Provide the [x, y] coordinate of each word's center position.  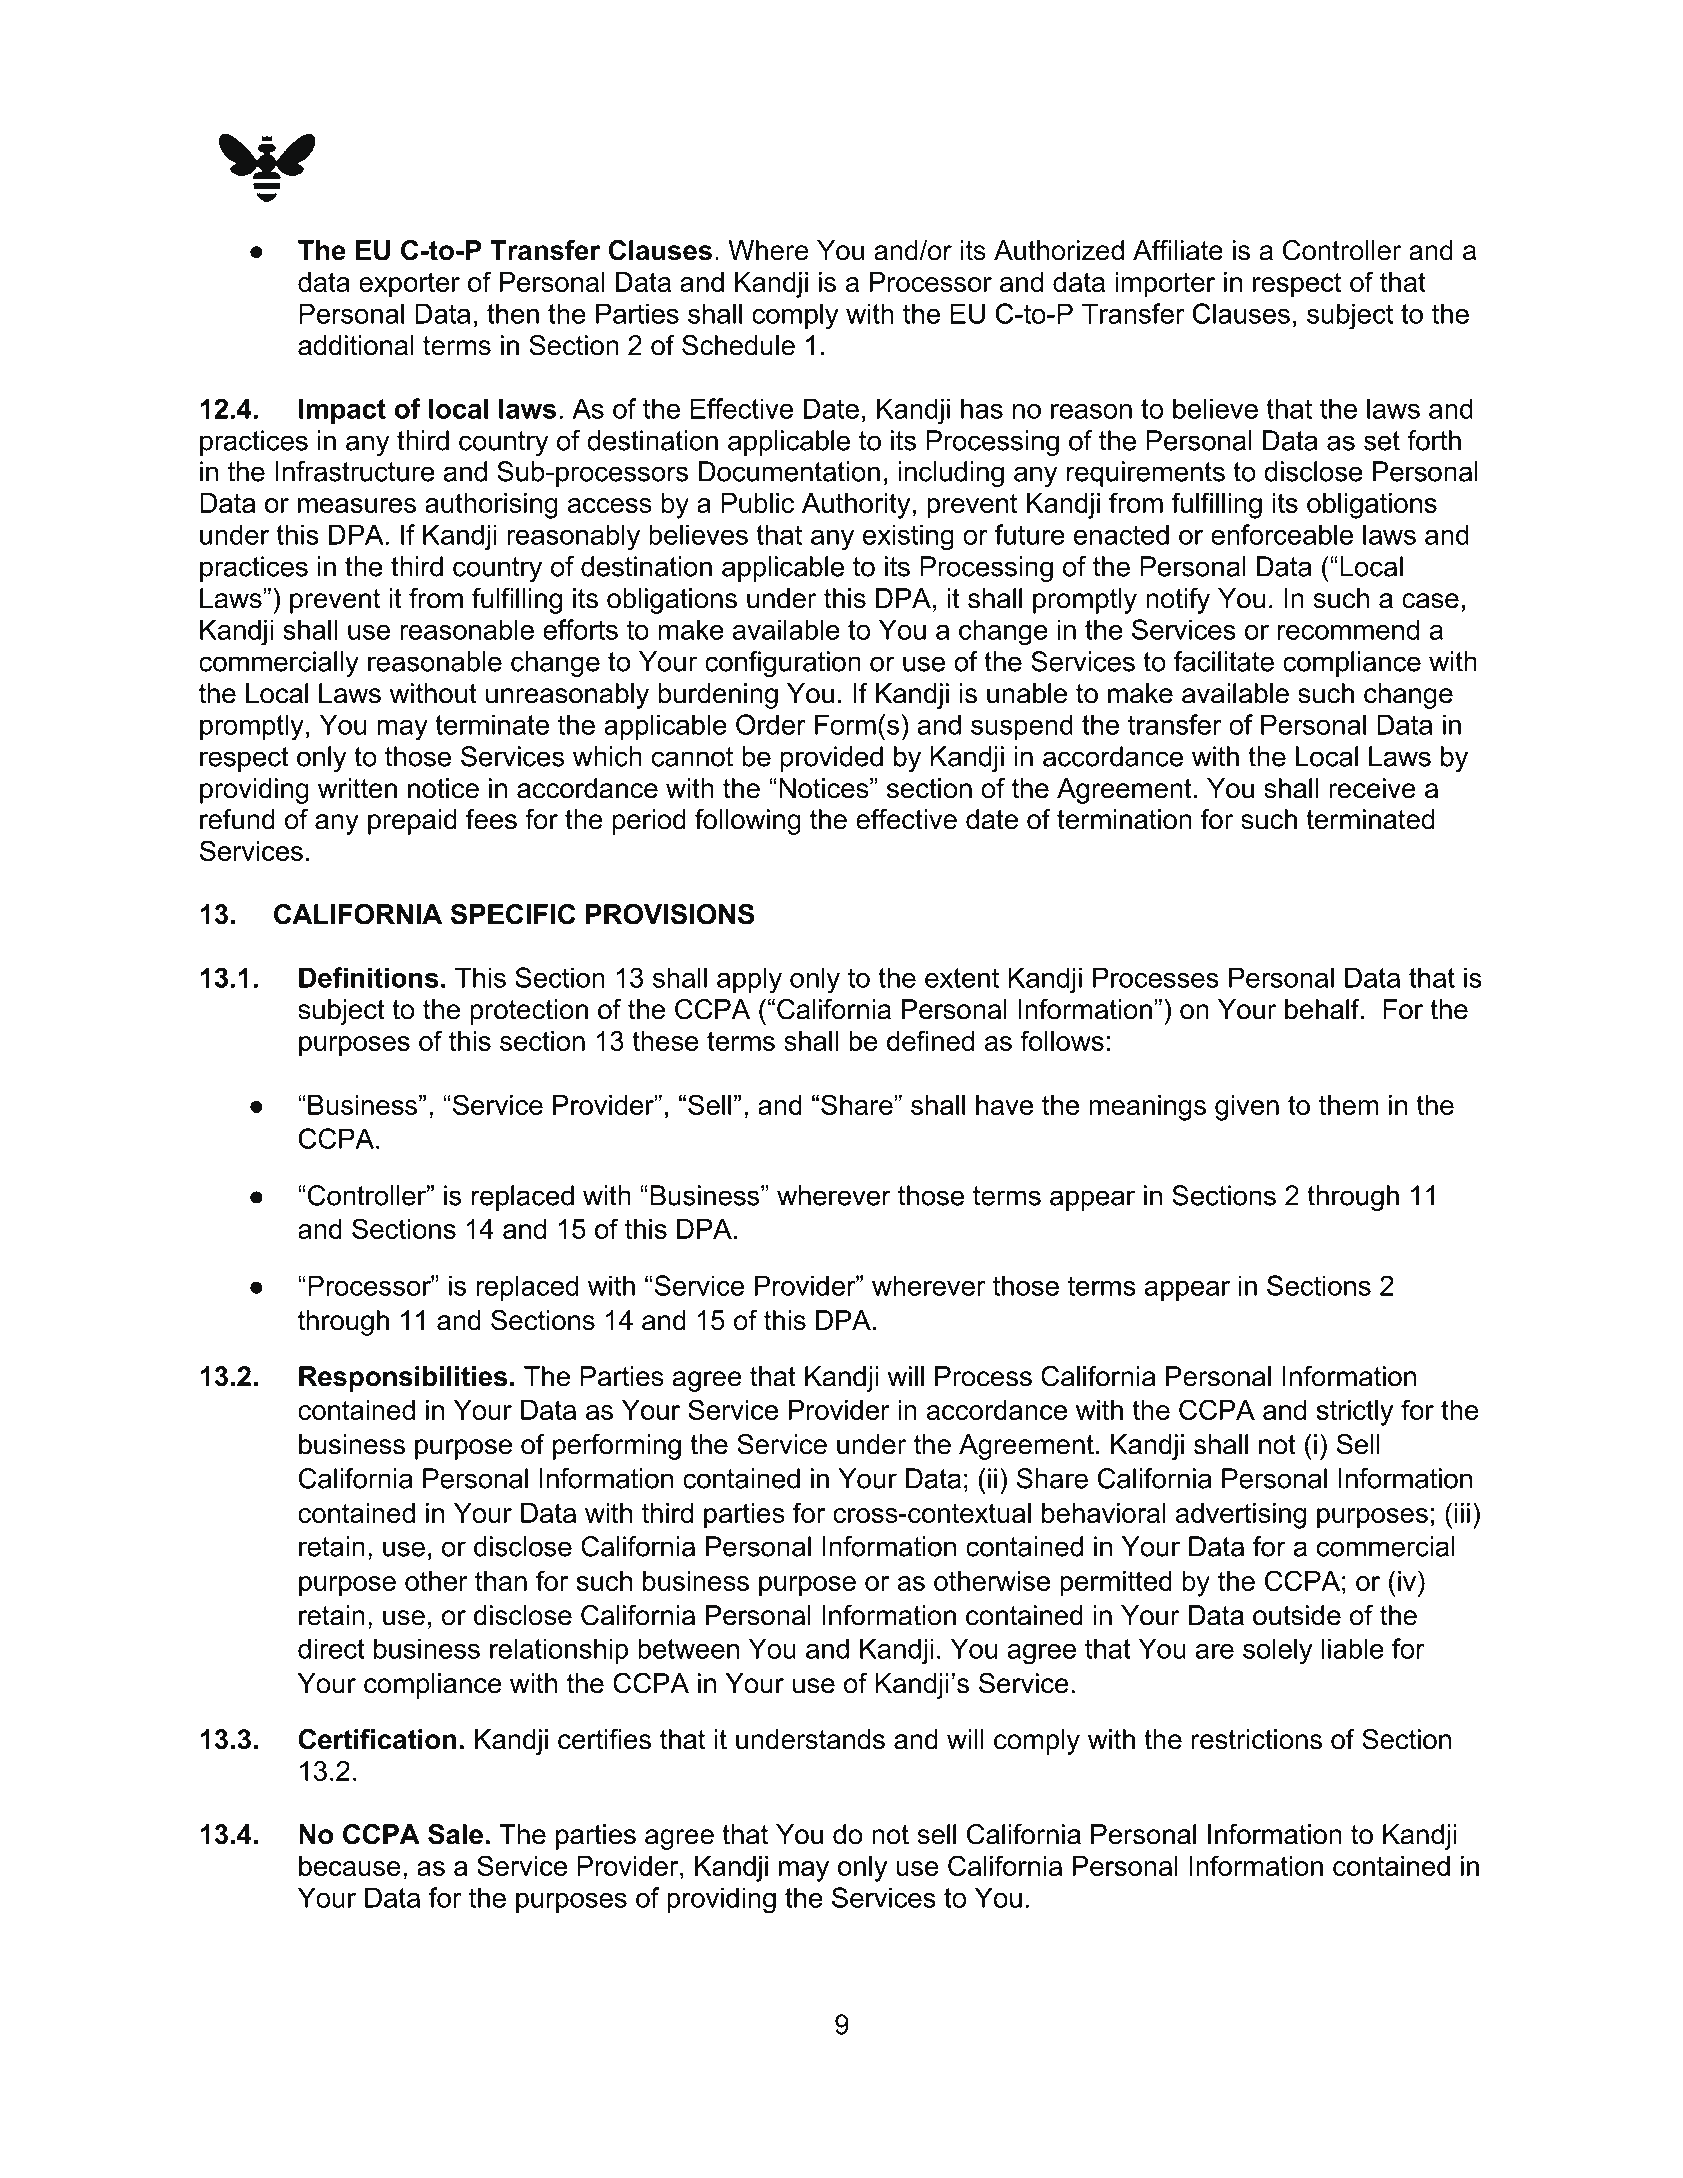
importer [1165, 285]
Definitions [369, 977]
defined [930, 1040]
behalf [1323, 1009]
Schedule [738, 345]
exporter [409, 285]
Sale [455, 1834]
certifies [604, 1739]
